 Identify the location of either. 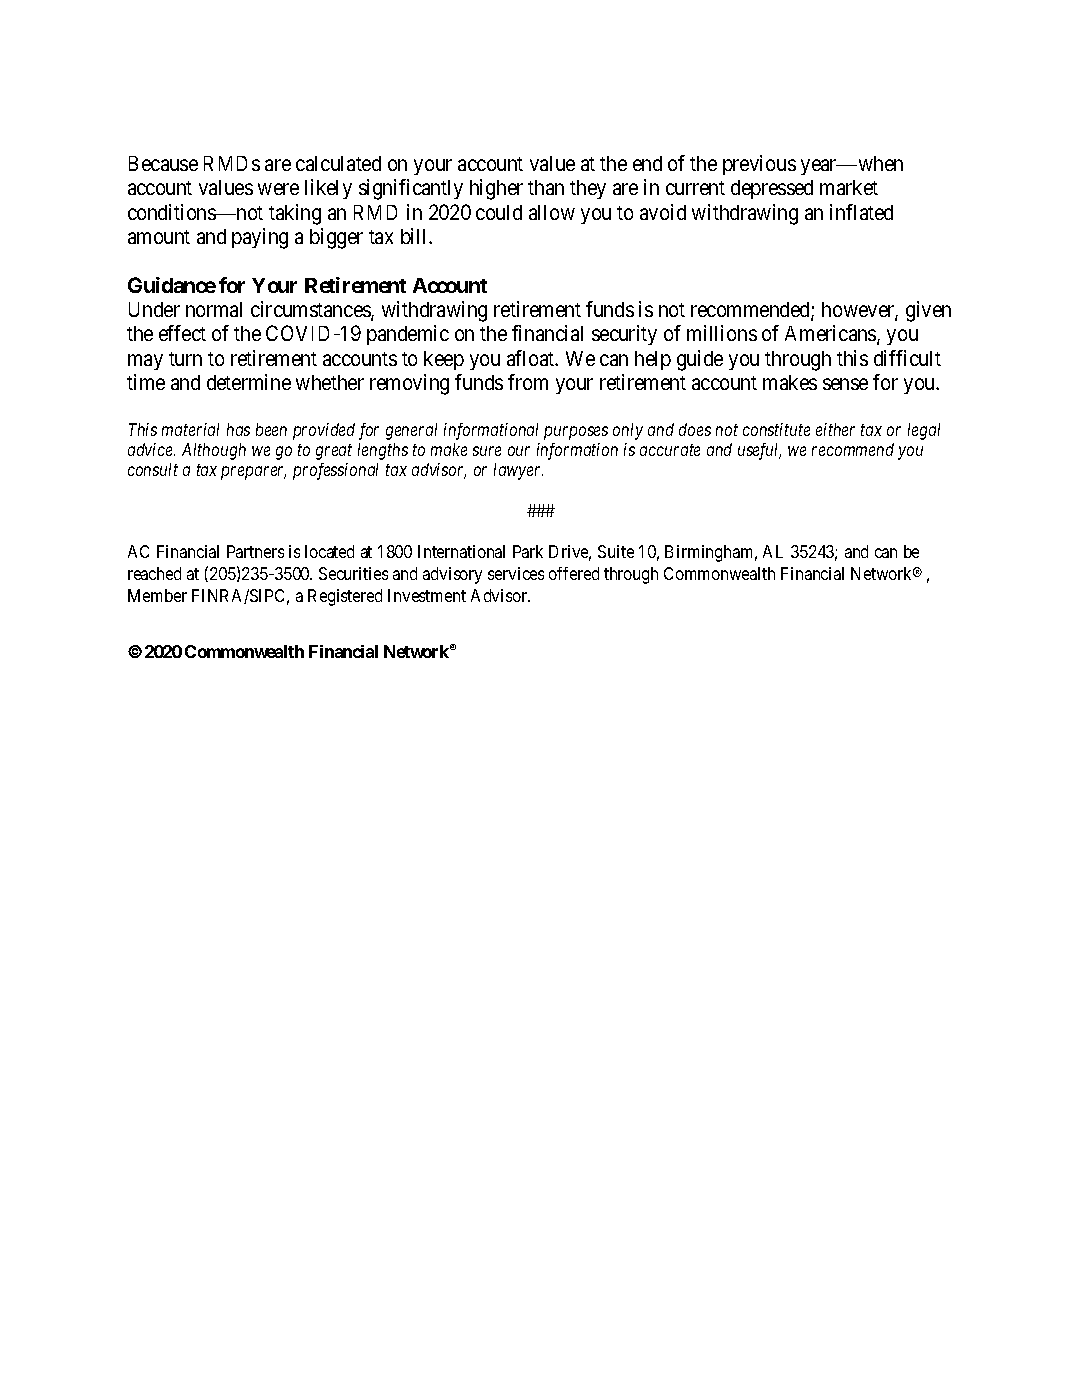
(835, 429).
